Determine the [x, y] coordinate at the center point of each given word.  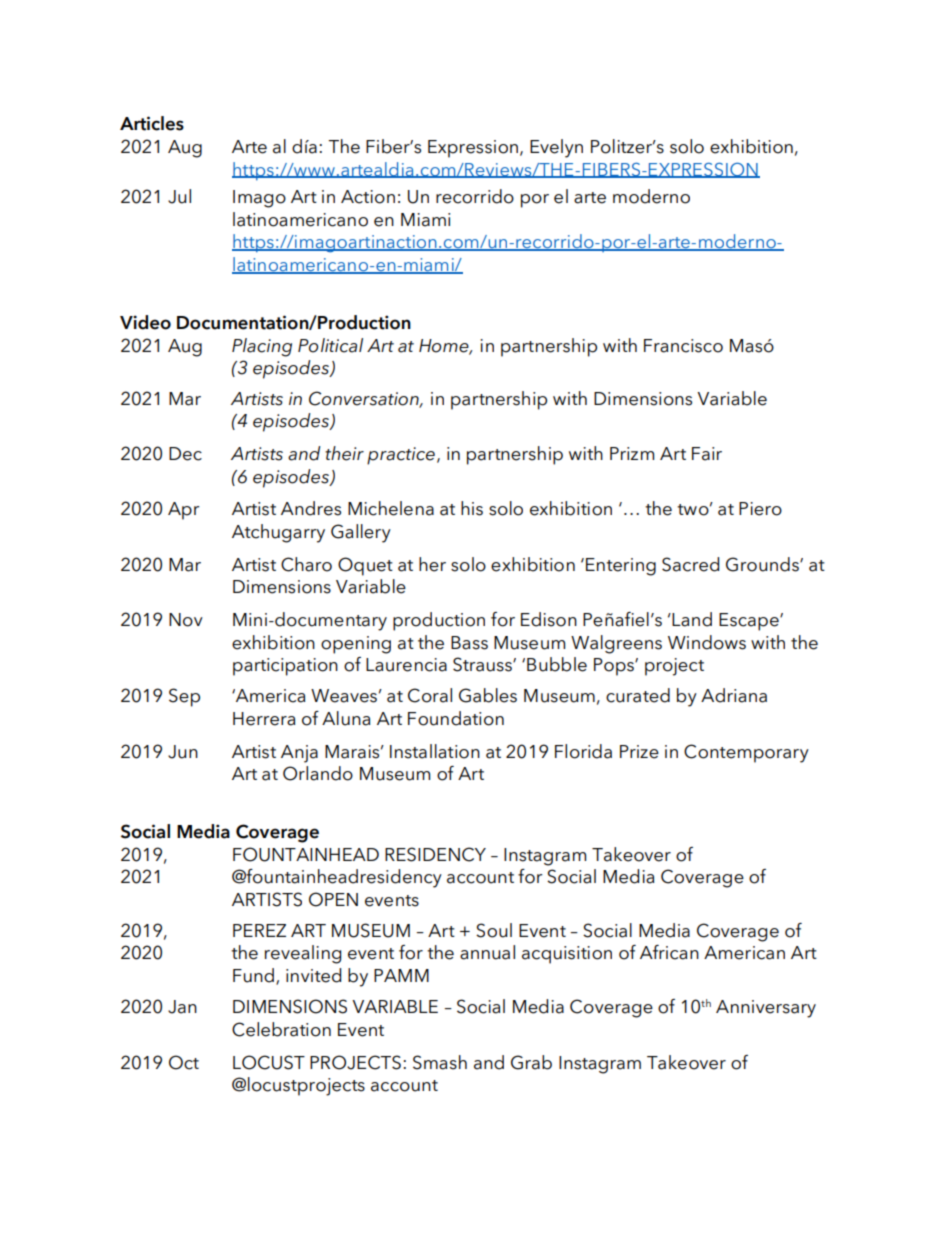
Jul [179, 196]
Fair [707, 454]
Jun [183, 752]
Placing [262, 347]
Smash [440, 1062]
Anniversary [766, 1009]
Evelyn [556, 148]
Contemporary [746, 753]
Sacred [690, 564]
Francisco [683, 346]
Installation [435, 751]
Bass [469, 643]
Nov [186, 620]
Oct [184, 1062]
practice [401, 456]
